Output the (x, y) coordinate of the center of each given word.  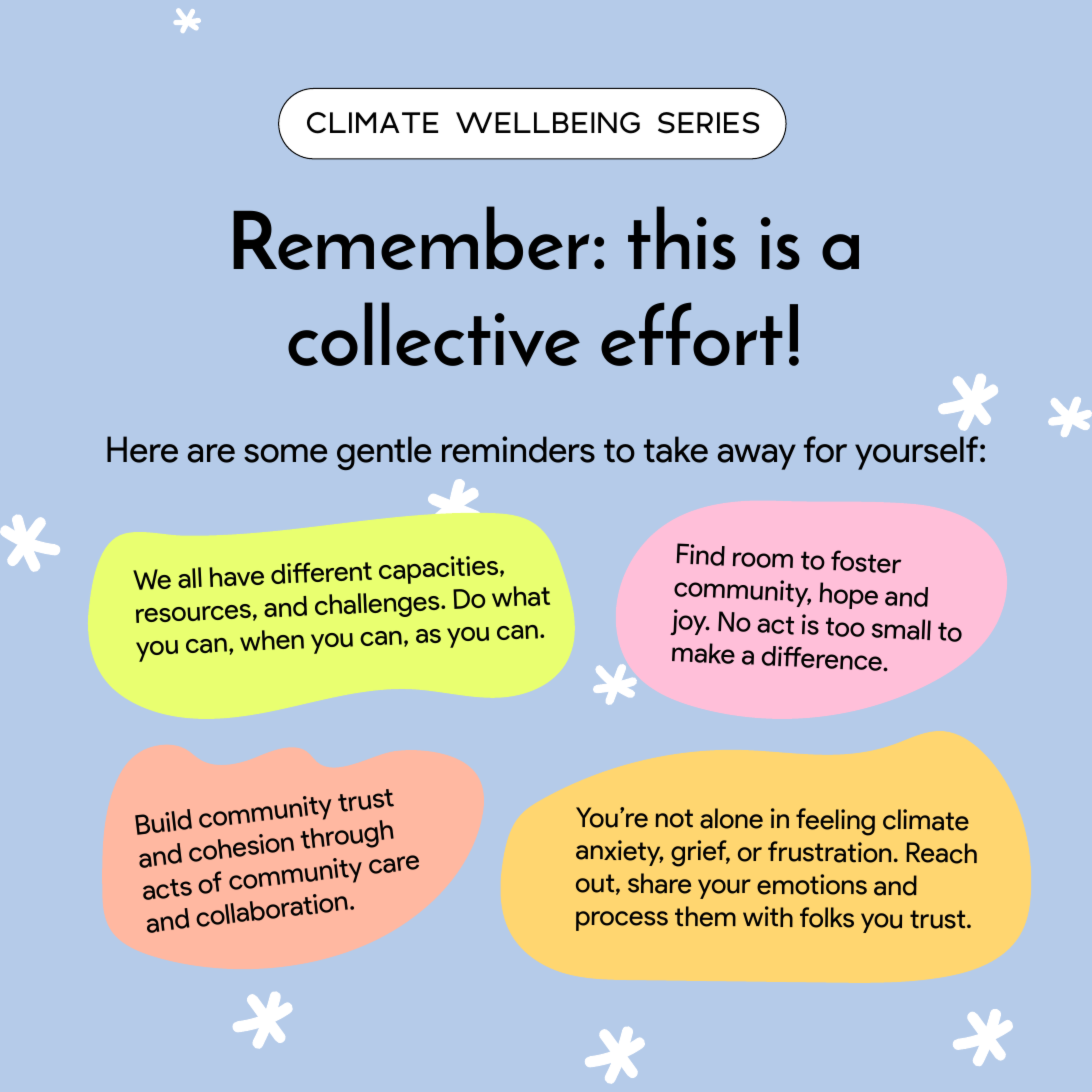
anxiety (619, 853)
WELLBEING (548, 123)
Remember (411, 238)
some (285, 453)
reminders (518, 449)
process (622, 921)
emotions (812, 884)
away (757, 457)
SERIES (708, 123)
